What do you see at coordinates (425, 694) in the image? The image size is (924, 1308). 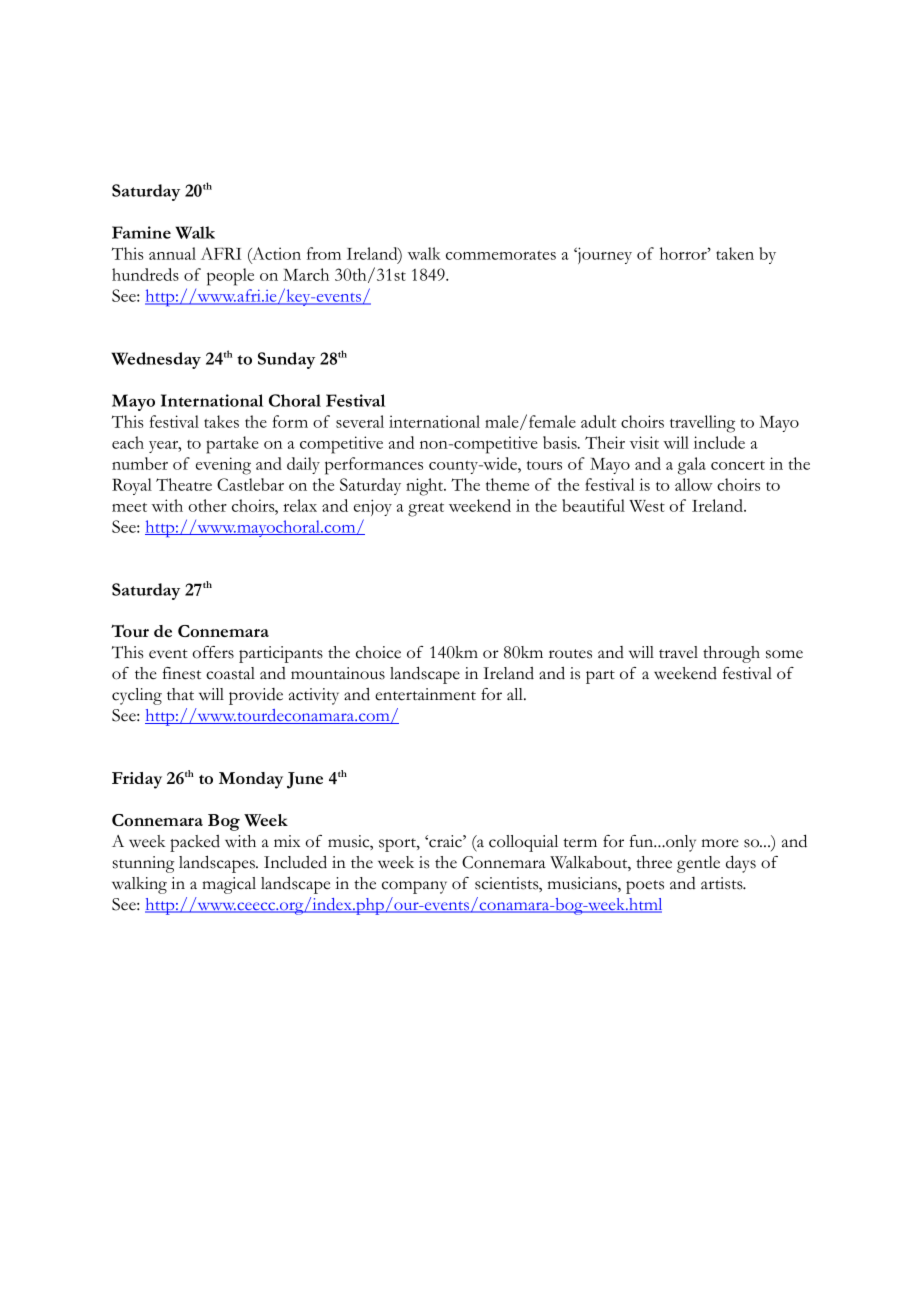 I see `entertainment` at bounding box center [425, 694].
